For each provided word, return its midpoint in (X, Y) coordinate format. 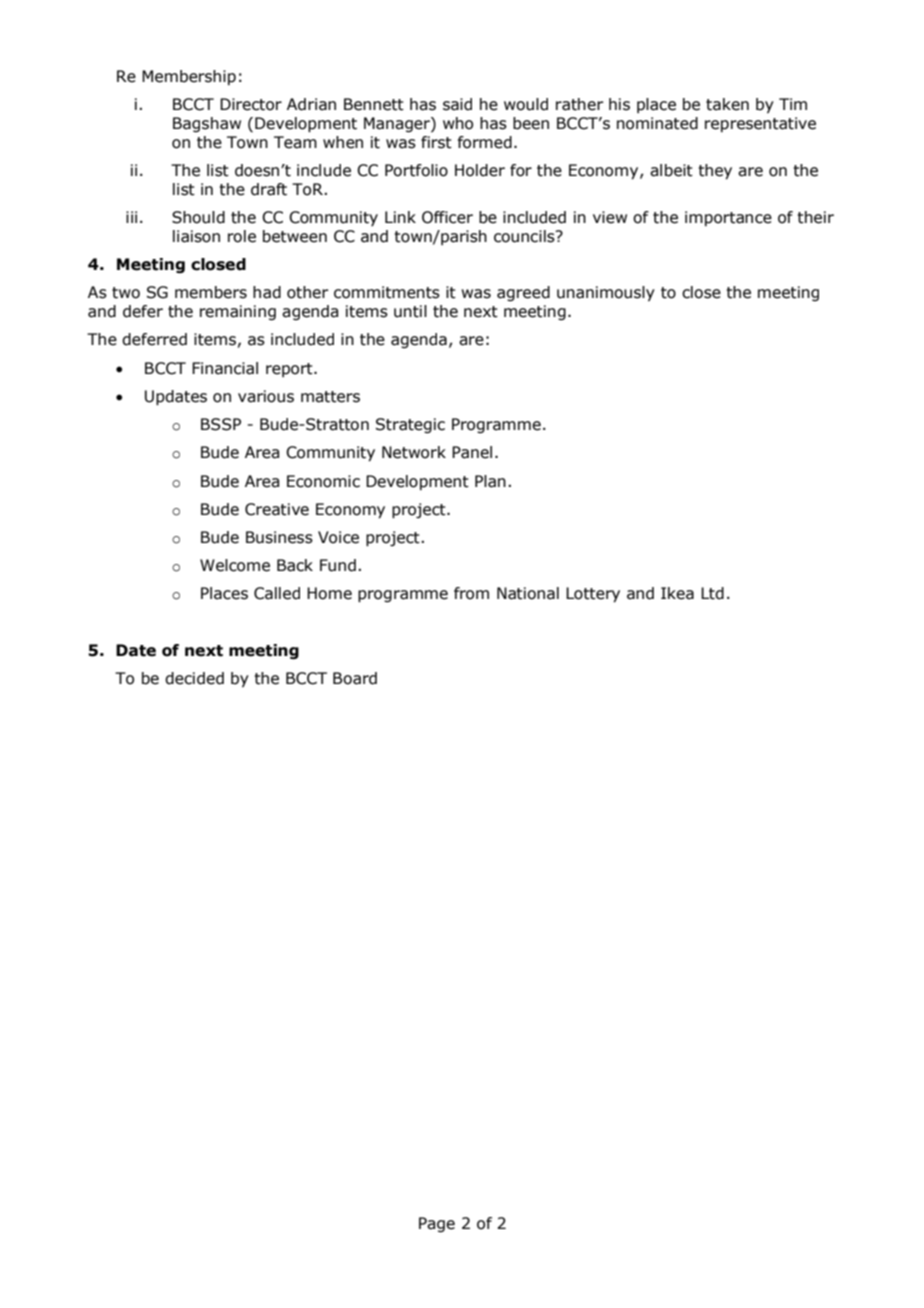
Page (437, 1224)
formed (485, 142)
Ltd (712, 593)
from (471, 593)
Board (355, 678)
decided (194, 678)
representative (760, 124)
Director (251, 104)
